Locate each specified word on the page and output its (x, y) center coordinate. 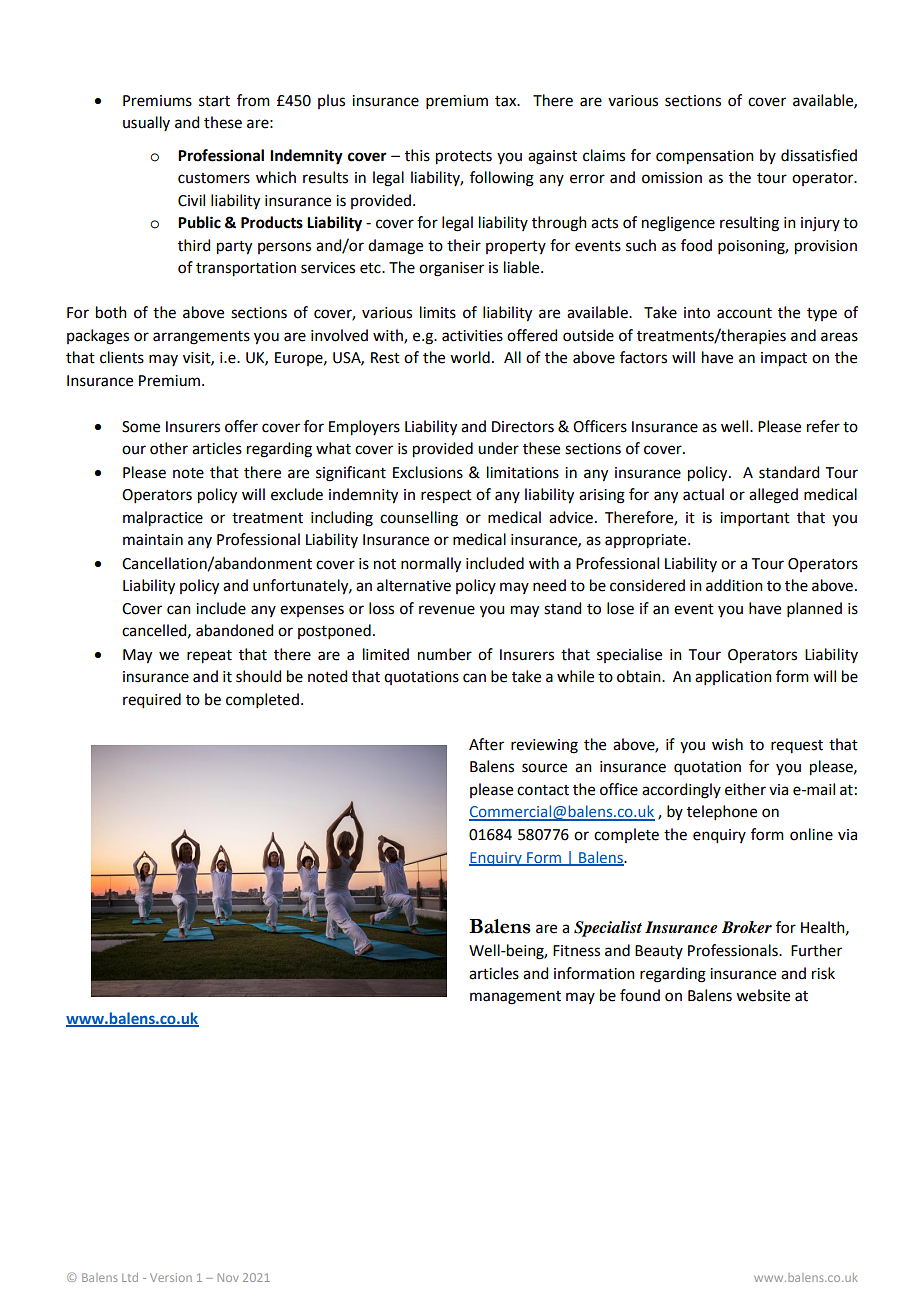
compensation (705, 157)
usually (146, 123)
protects (464, 158)
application (733, 677)
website (763, 995)
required (152, 701)
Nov (228, 1277)
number (445, 654)
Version (171, 1277)
